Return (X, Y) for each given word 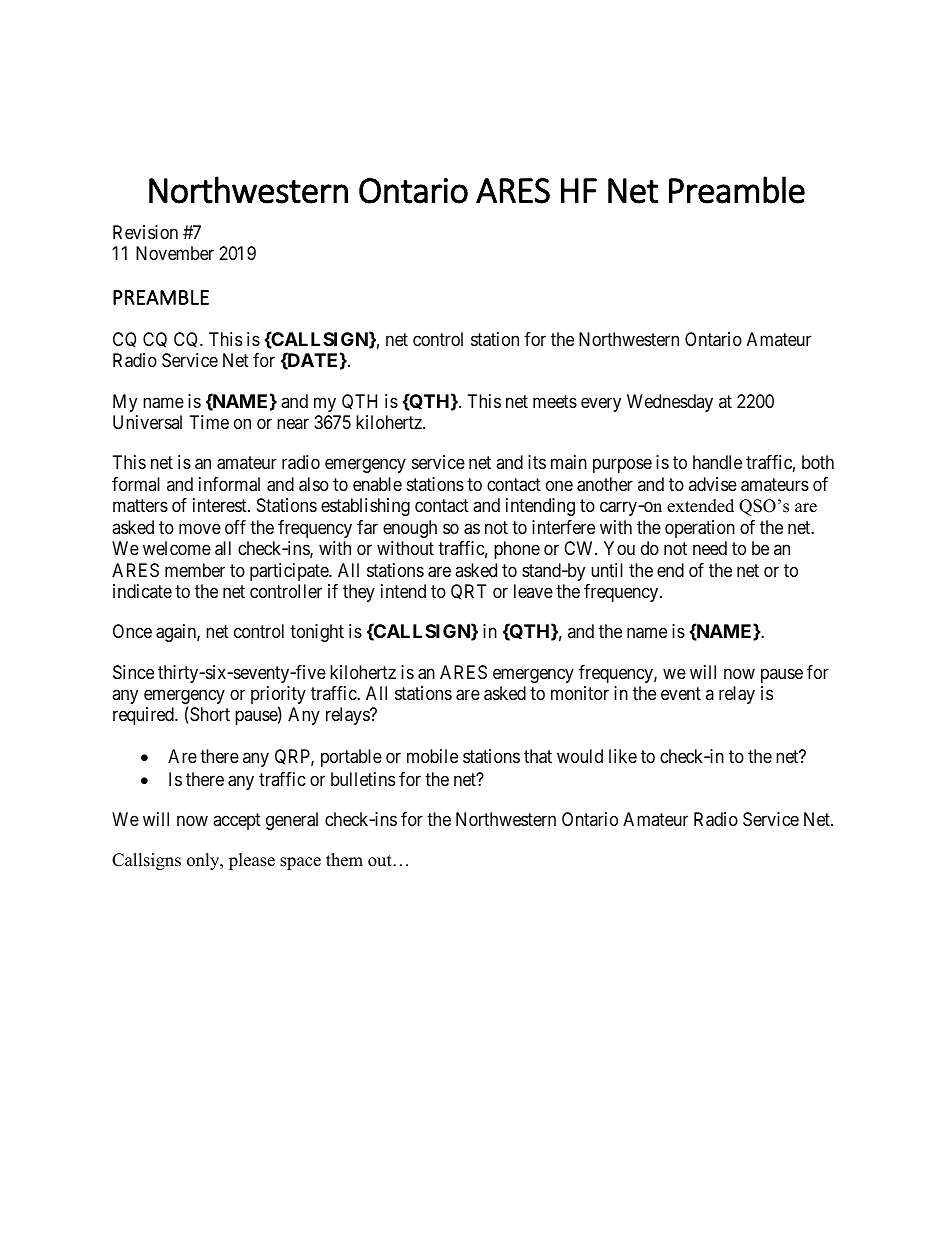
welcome (177, 548)
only (204, 861)
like (623, 756)
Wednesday (670, 403)
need (710, 548)
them (344, 860)
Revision (145, 232)
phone (517, 550)
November (175, 253)
